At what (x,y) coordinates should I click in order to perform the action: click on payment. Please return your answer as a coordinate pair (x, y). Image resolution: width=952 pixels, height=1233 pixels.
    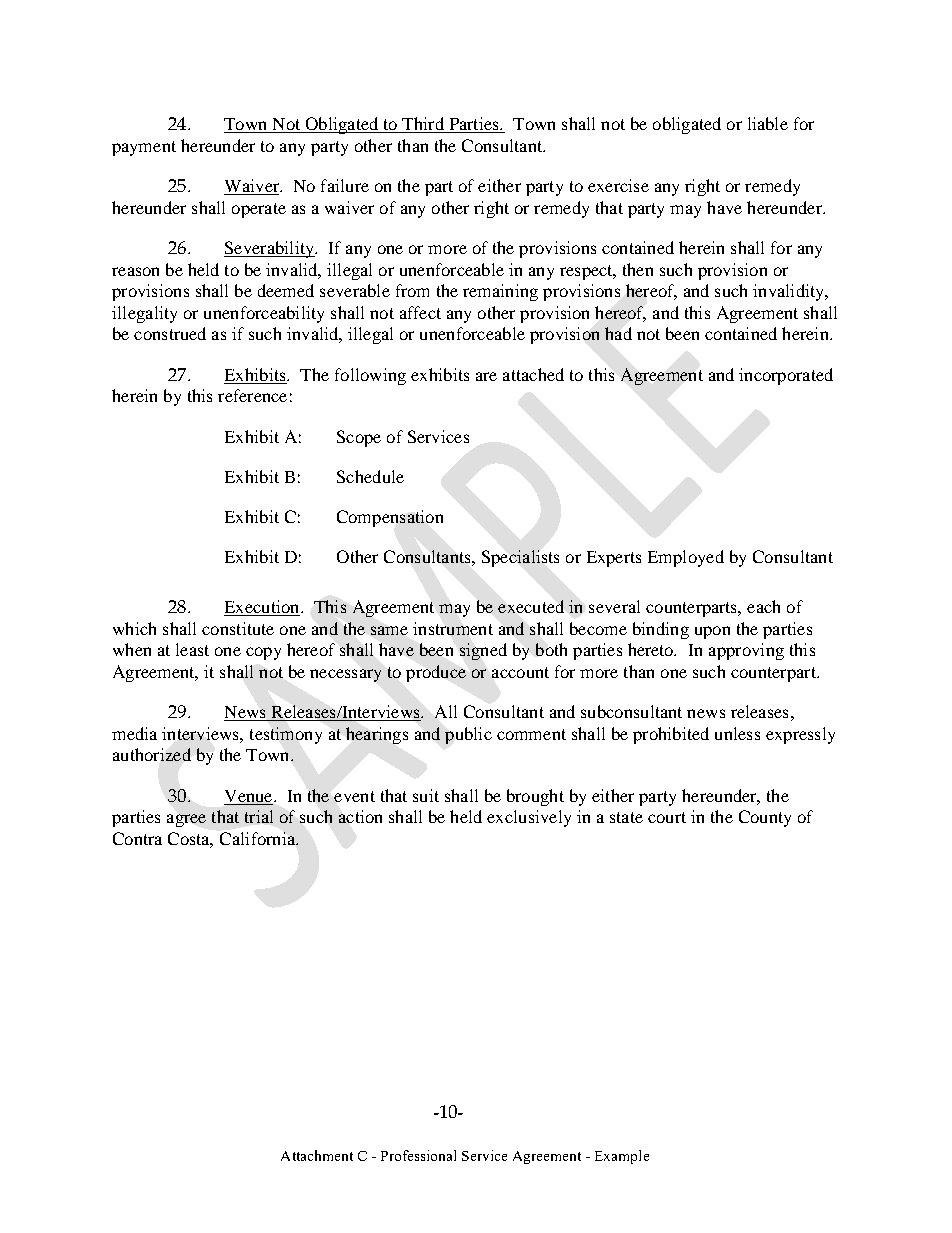
    Looking at the image, I should click on (144, 148).
